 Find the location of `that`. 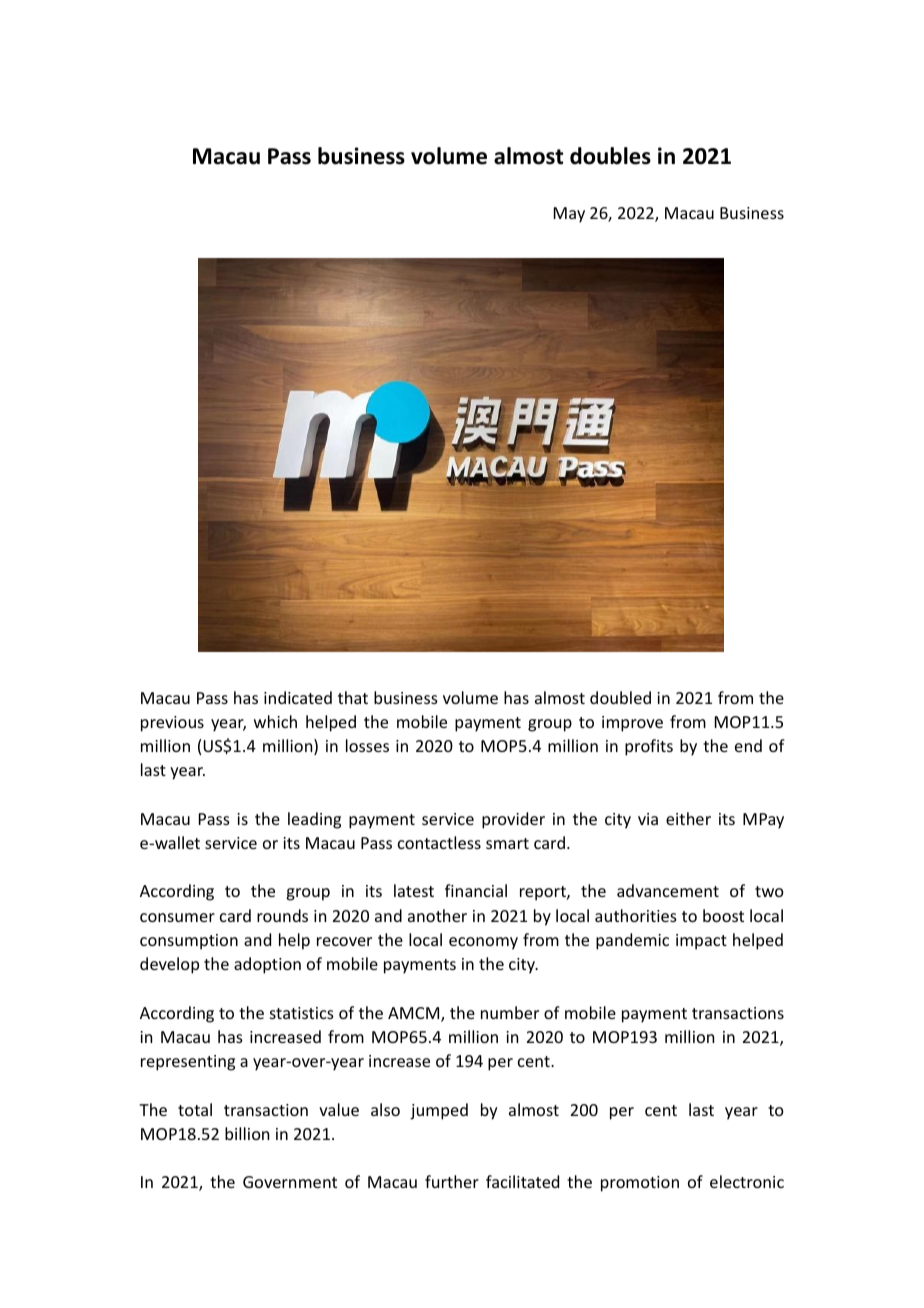

that is located at coordinates (353, 697).
